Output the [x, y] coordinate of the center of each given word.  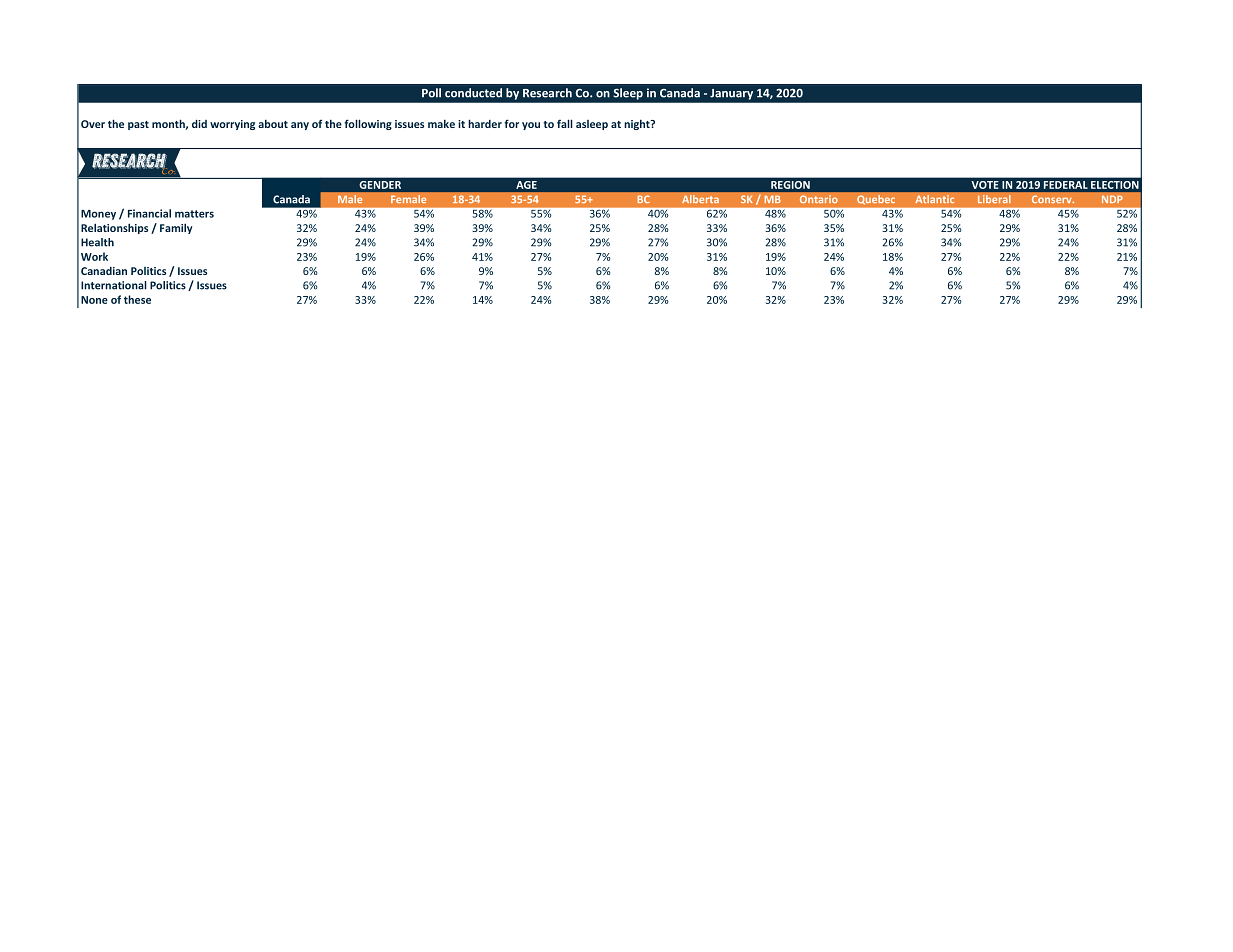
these [137, 299]
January [731, 94]
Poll [431, 93]
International [114, 285]
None [94, 300]
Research [547, 93]
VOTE [985, 185]
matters [194, 214]
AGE [527, 185]
